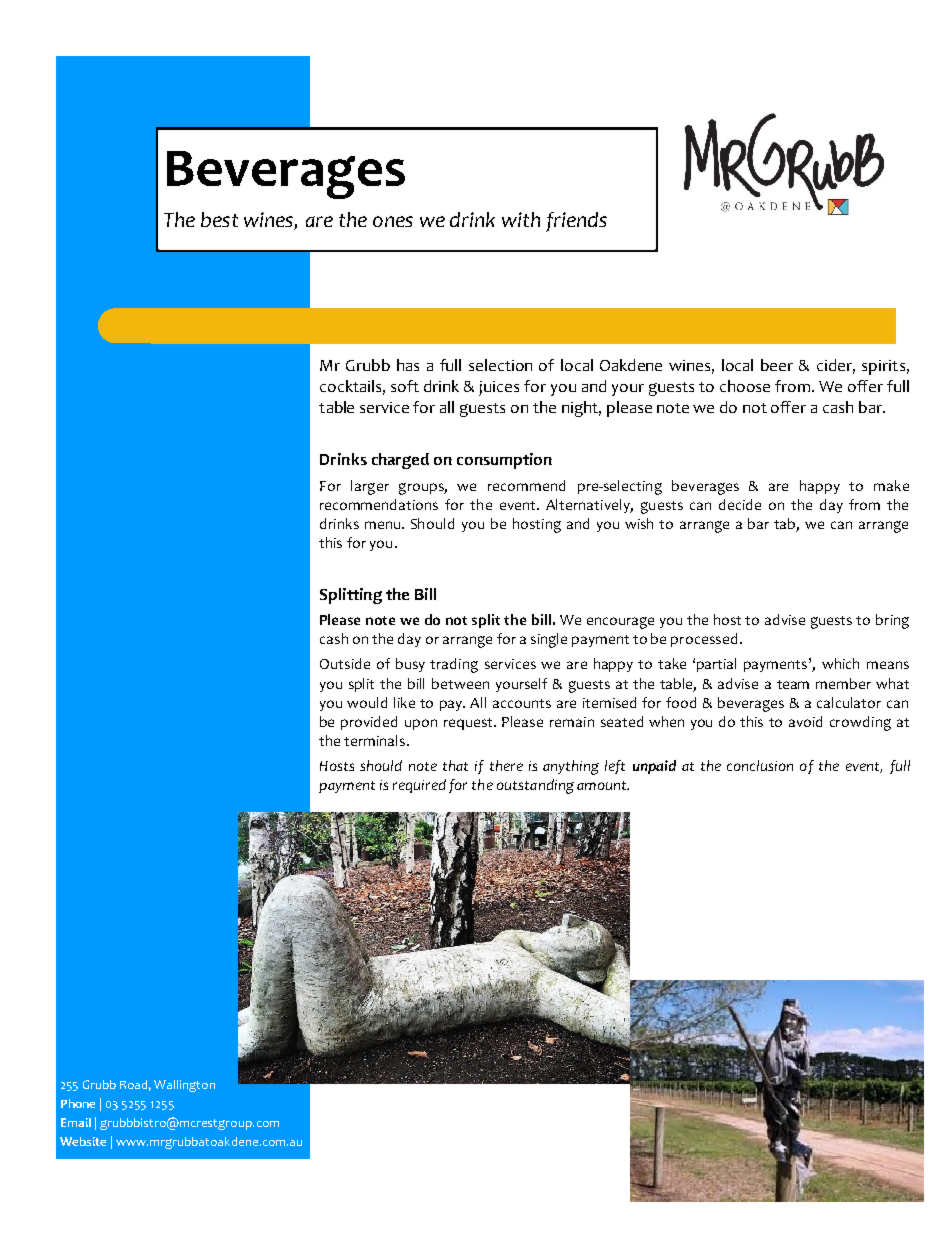 This screenshot has width=952, height=1233. I want to click on Outside, so click(345, 663).
